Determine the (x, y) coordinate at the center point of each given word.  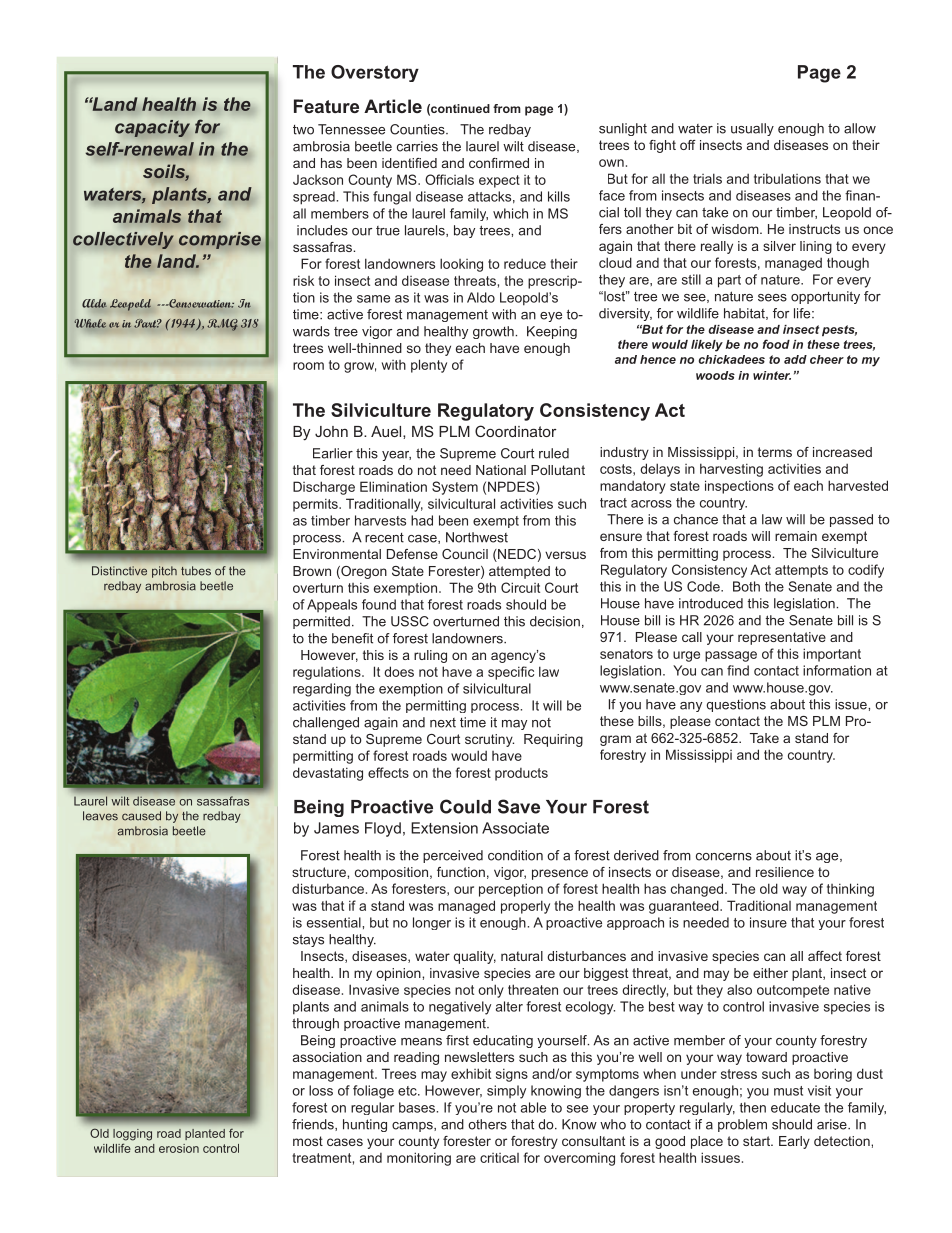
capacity (152, 128)
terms (775, 452)
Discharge (324, 488)
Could (465, 806)
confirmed (499, 163)
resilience (785, 872)
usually (752, 129)
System (455, 488)
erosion (179, 1148)
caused (141, 816)
